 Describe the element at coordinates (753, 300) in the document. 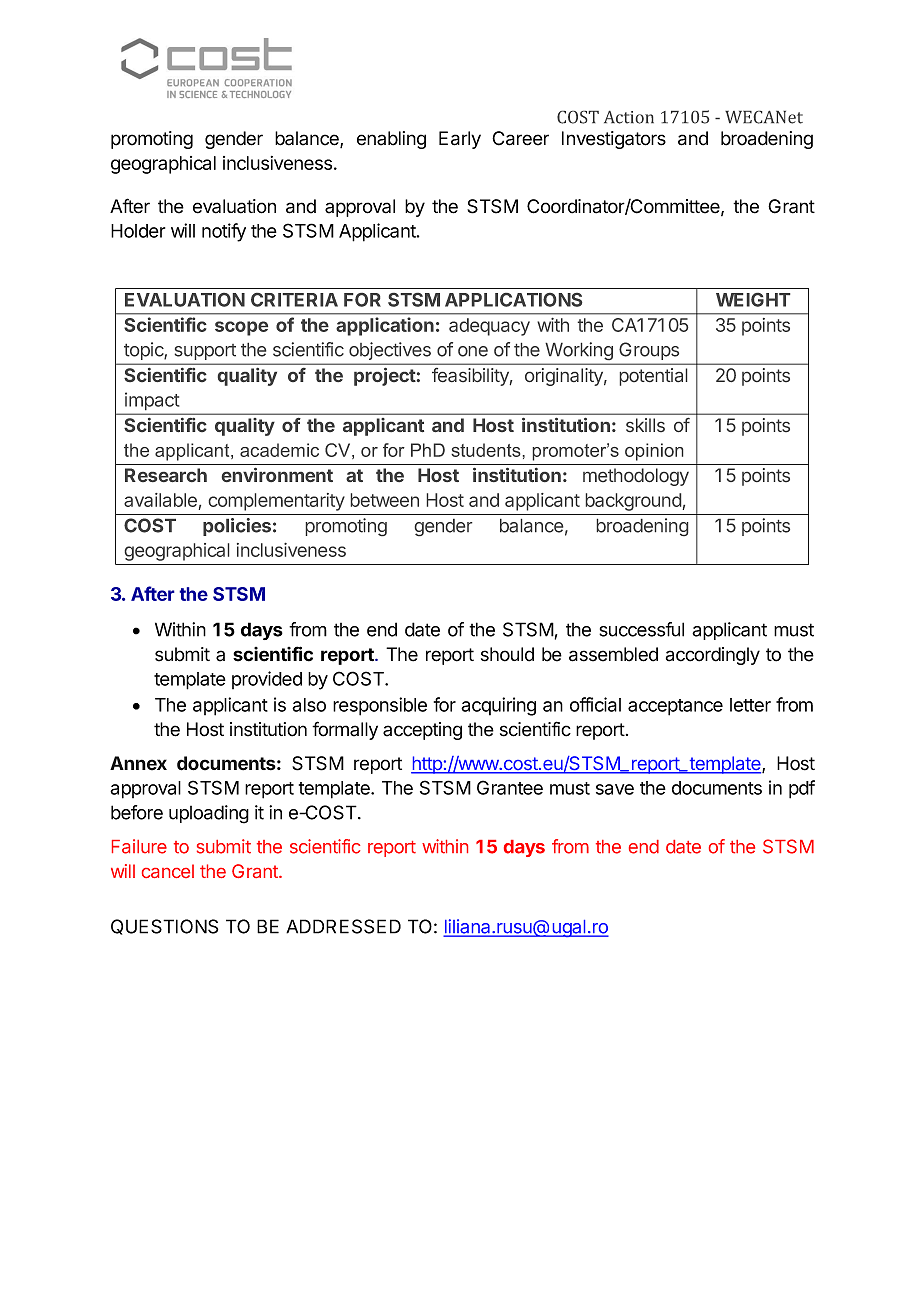

I see `WEIGHT` at that location.
